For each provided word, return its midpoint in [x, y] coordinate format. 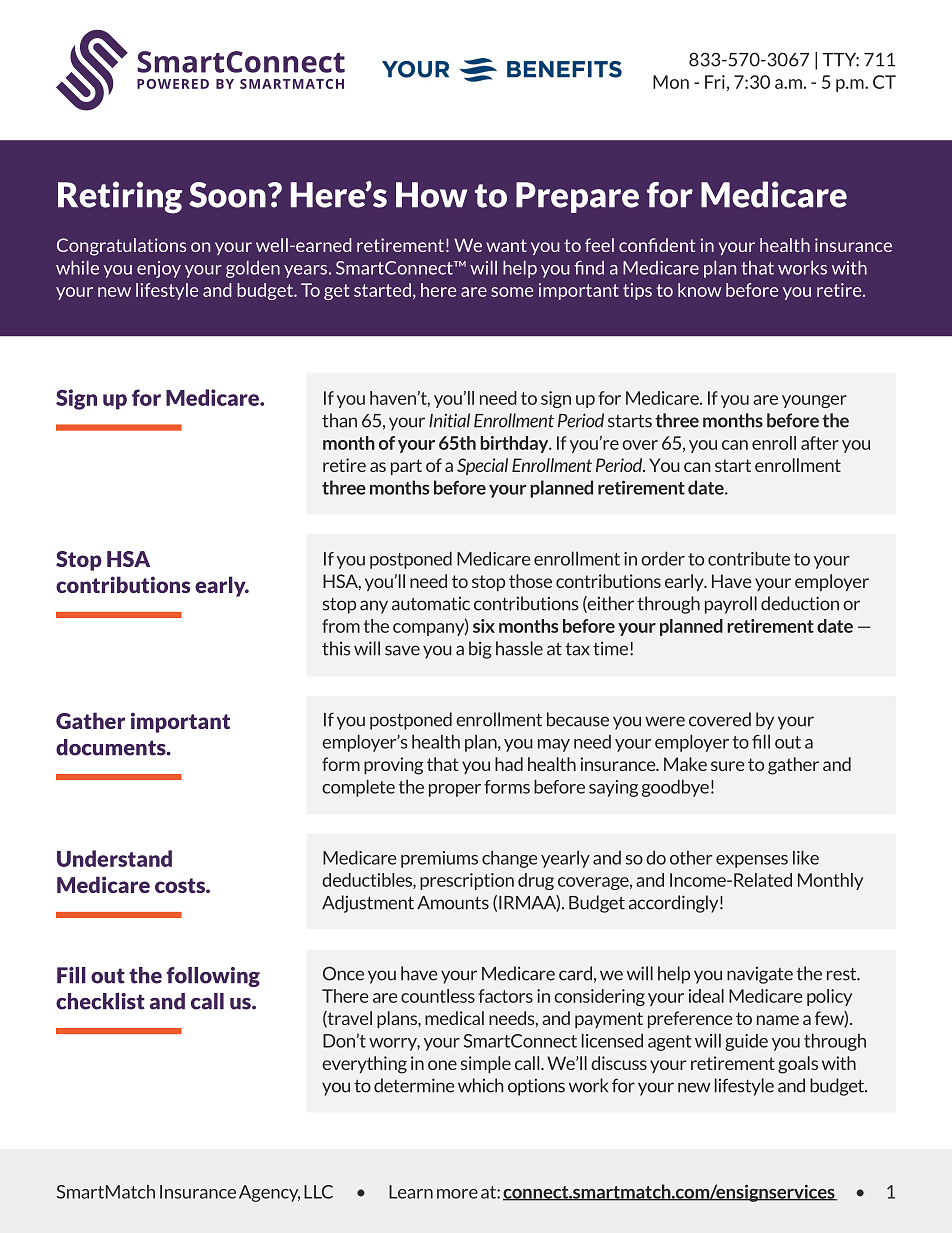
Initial [449, 420]
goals [798, 1065]
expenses [752, 861]
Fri [715, 82]
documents [112, 747]
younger [814, 401]
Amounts [453, 903]
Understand [114, 858]
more [457, 1194]
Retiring [120, 197]
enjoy [159, 269]
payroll [731, 605]
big [480, 650]
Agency [269, 1193]
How [431, 195]
